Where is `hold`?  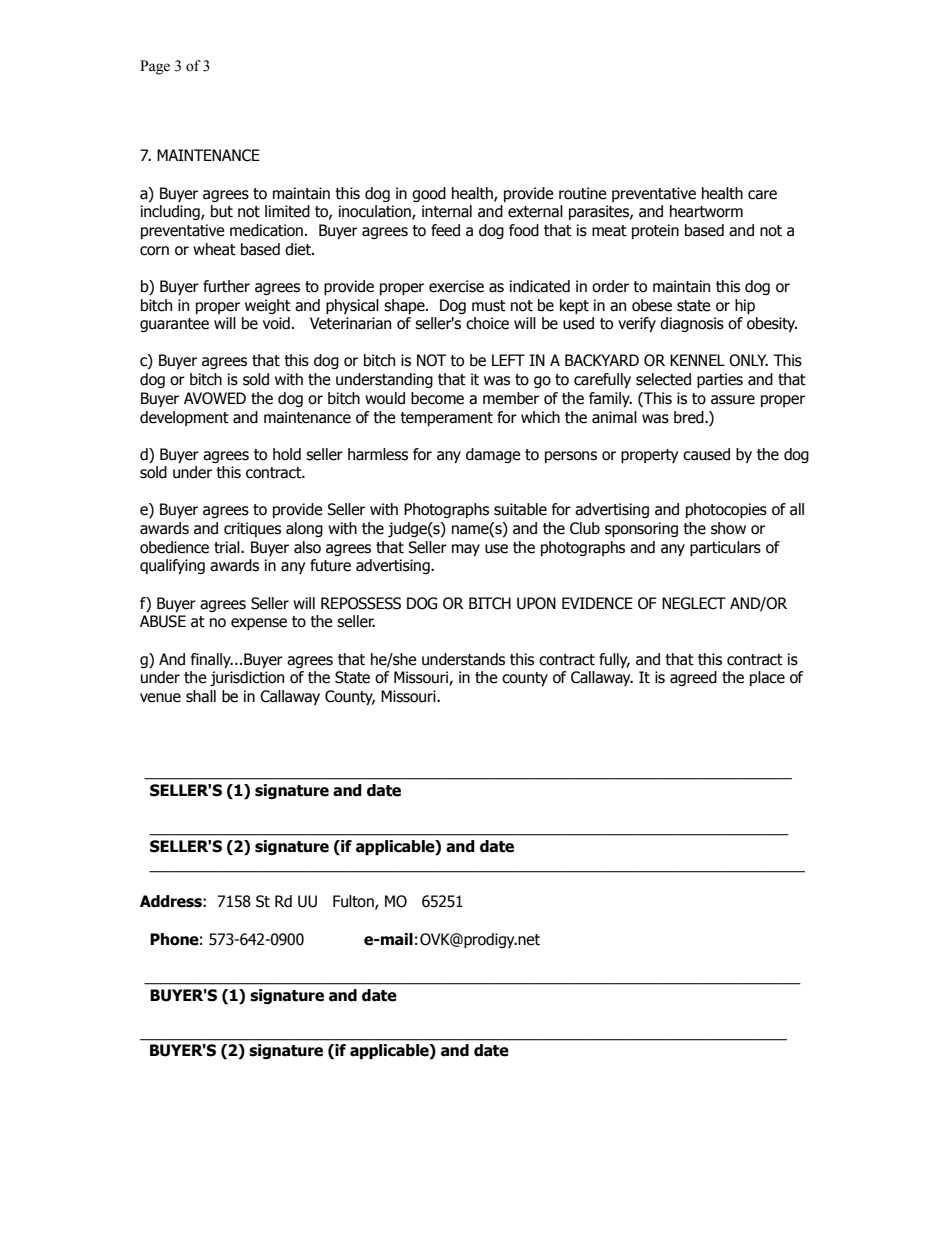 hold is located at coordinates (287, 454).
